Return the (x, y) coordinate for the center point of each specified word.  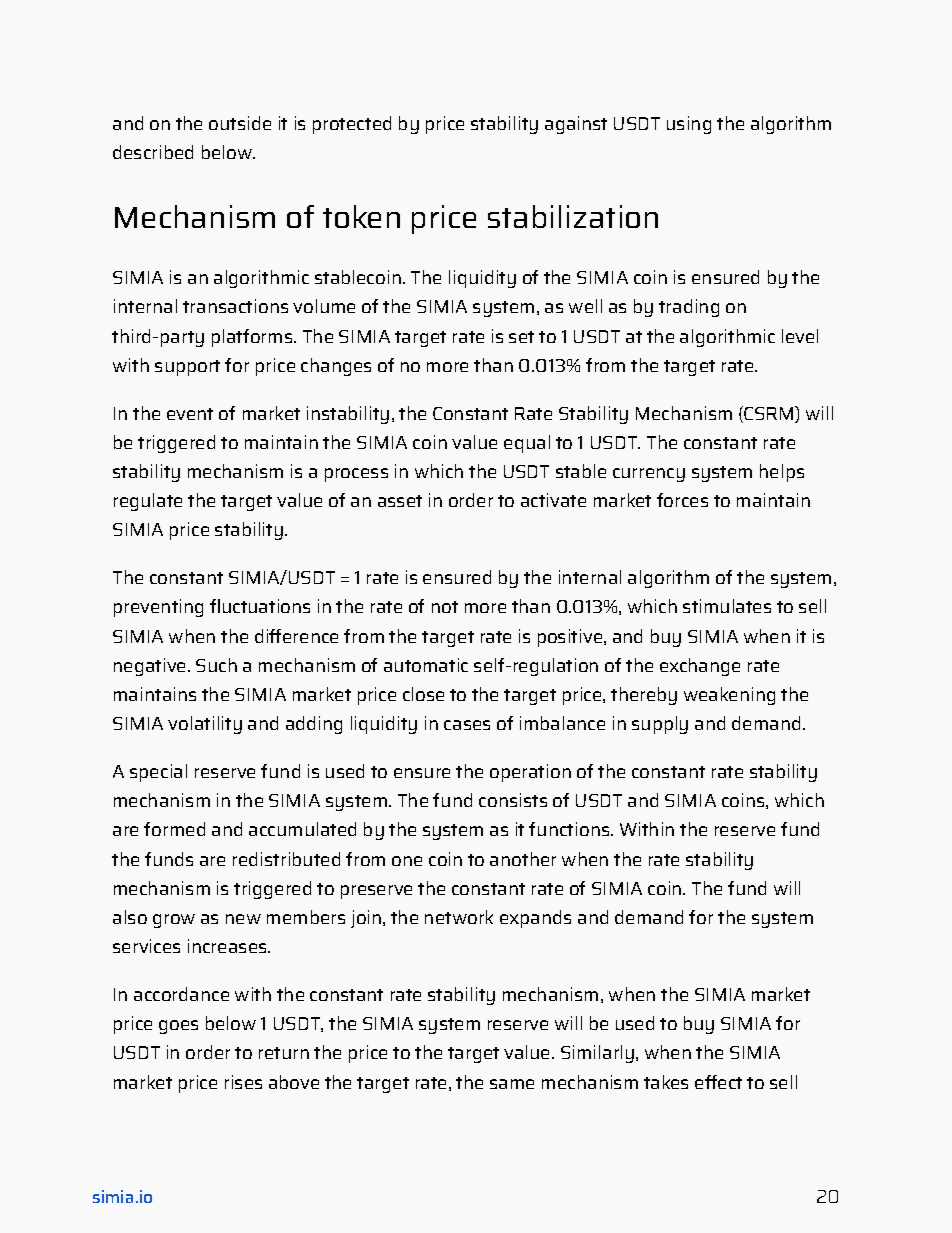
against (576, 125)
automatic (426, 665)
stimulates (727, 606)
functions (569, 829)
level (800, 336)
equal (527, 444)
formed (174, 829)
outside (240, 123)
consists (513, 800)
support (187, 368)
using (689, 125)
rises (243, 1082)
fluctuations (260, 606)
